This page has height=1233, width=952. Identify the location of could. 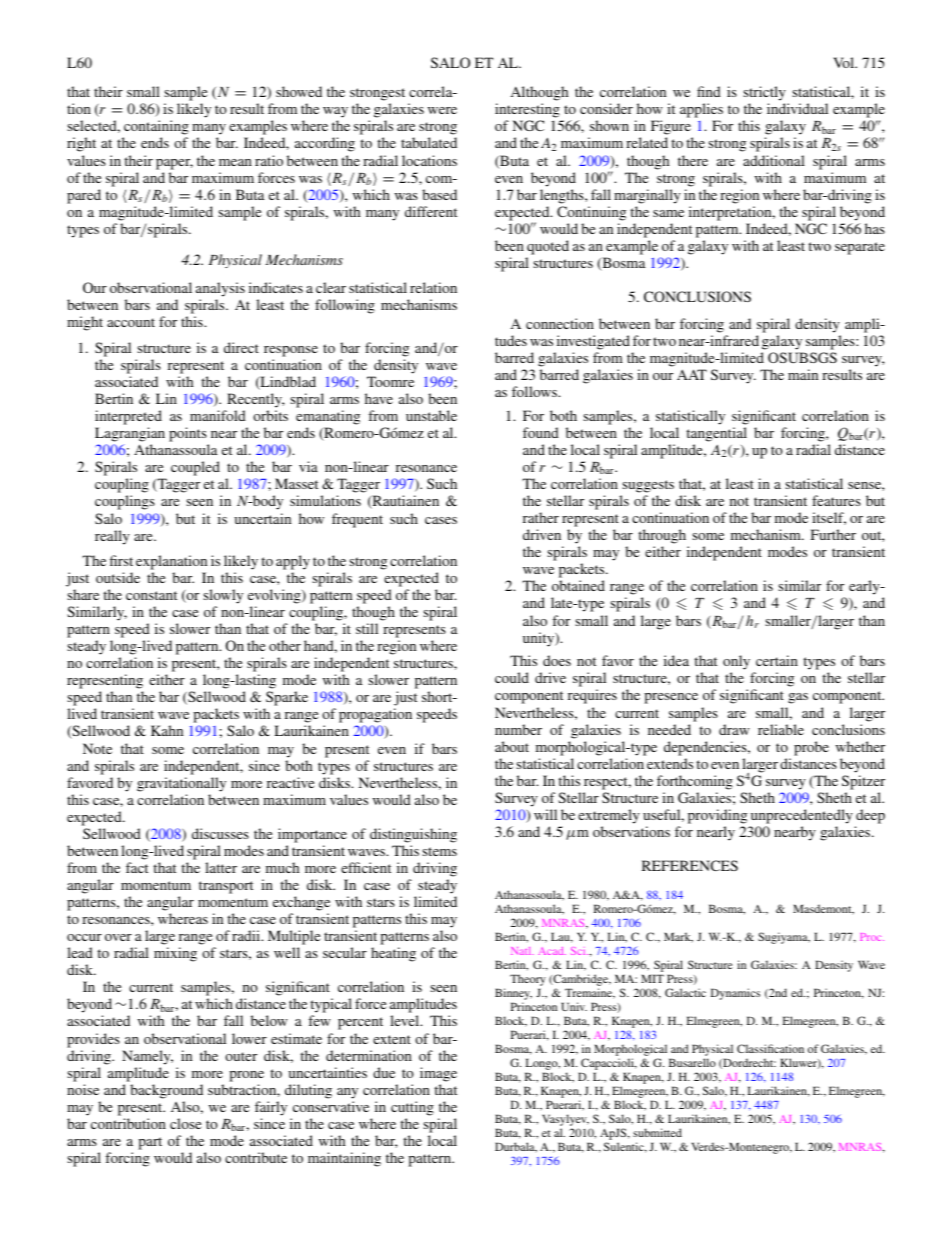
(512, 677).
